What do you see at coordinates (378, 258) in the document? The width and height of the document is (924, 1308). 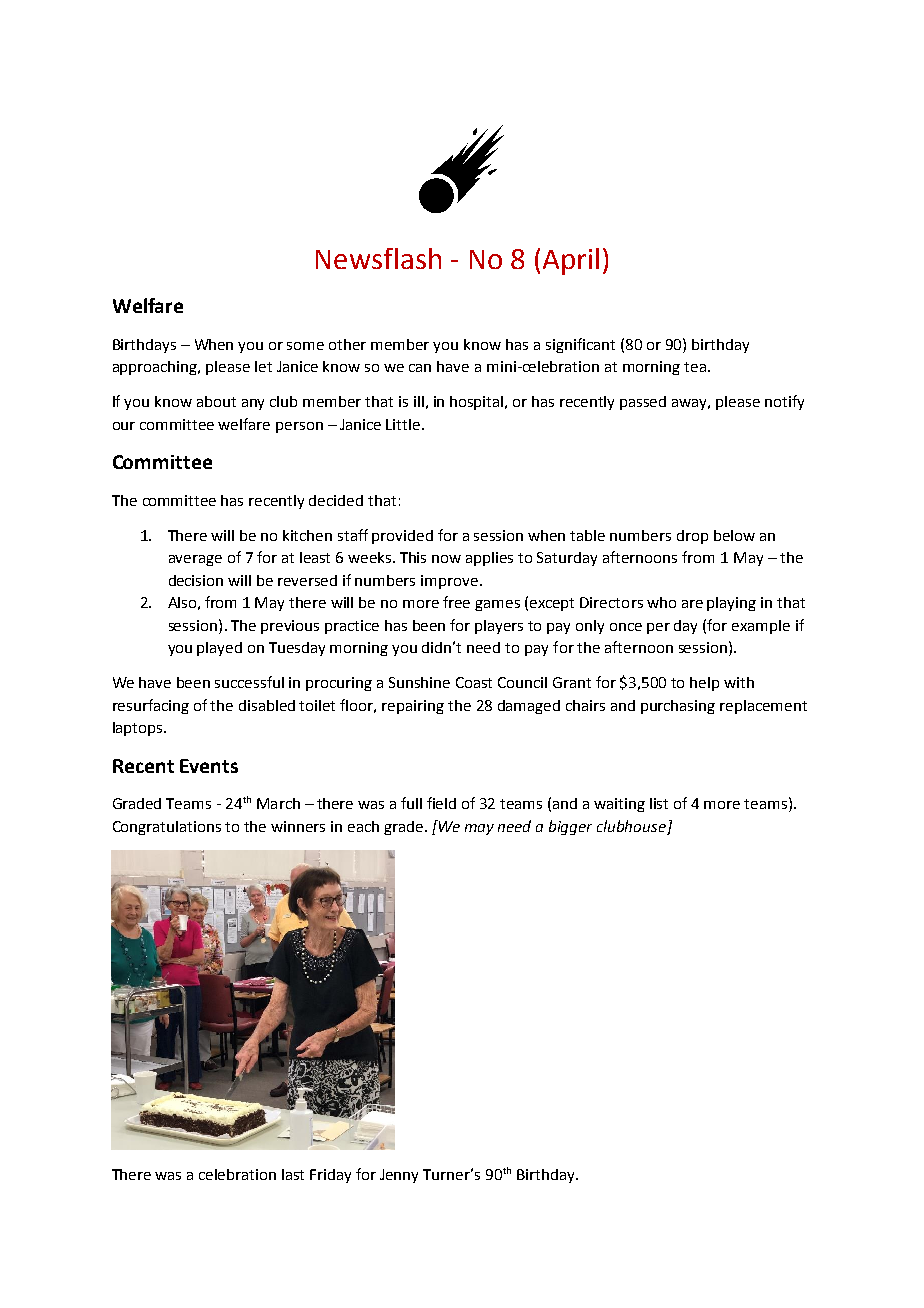 I see `Newsflash` at bounding box center [378, 258].
